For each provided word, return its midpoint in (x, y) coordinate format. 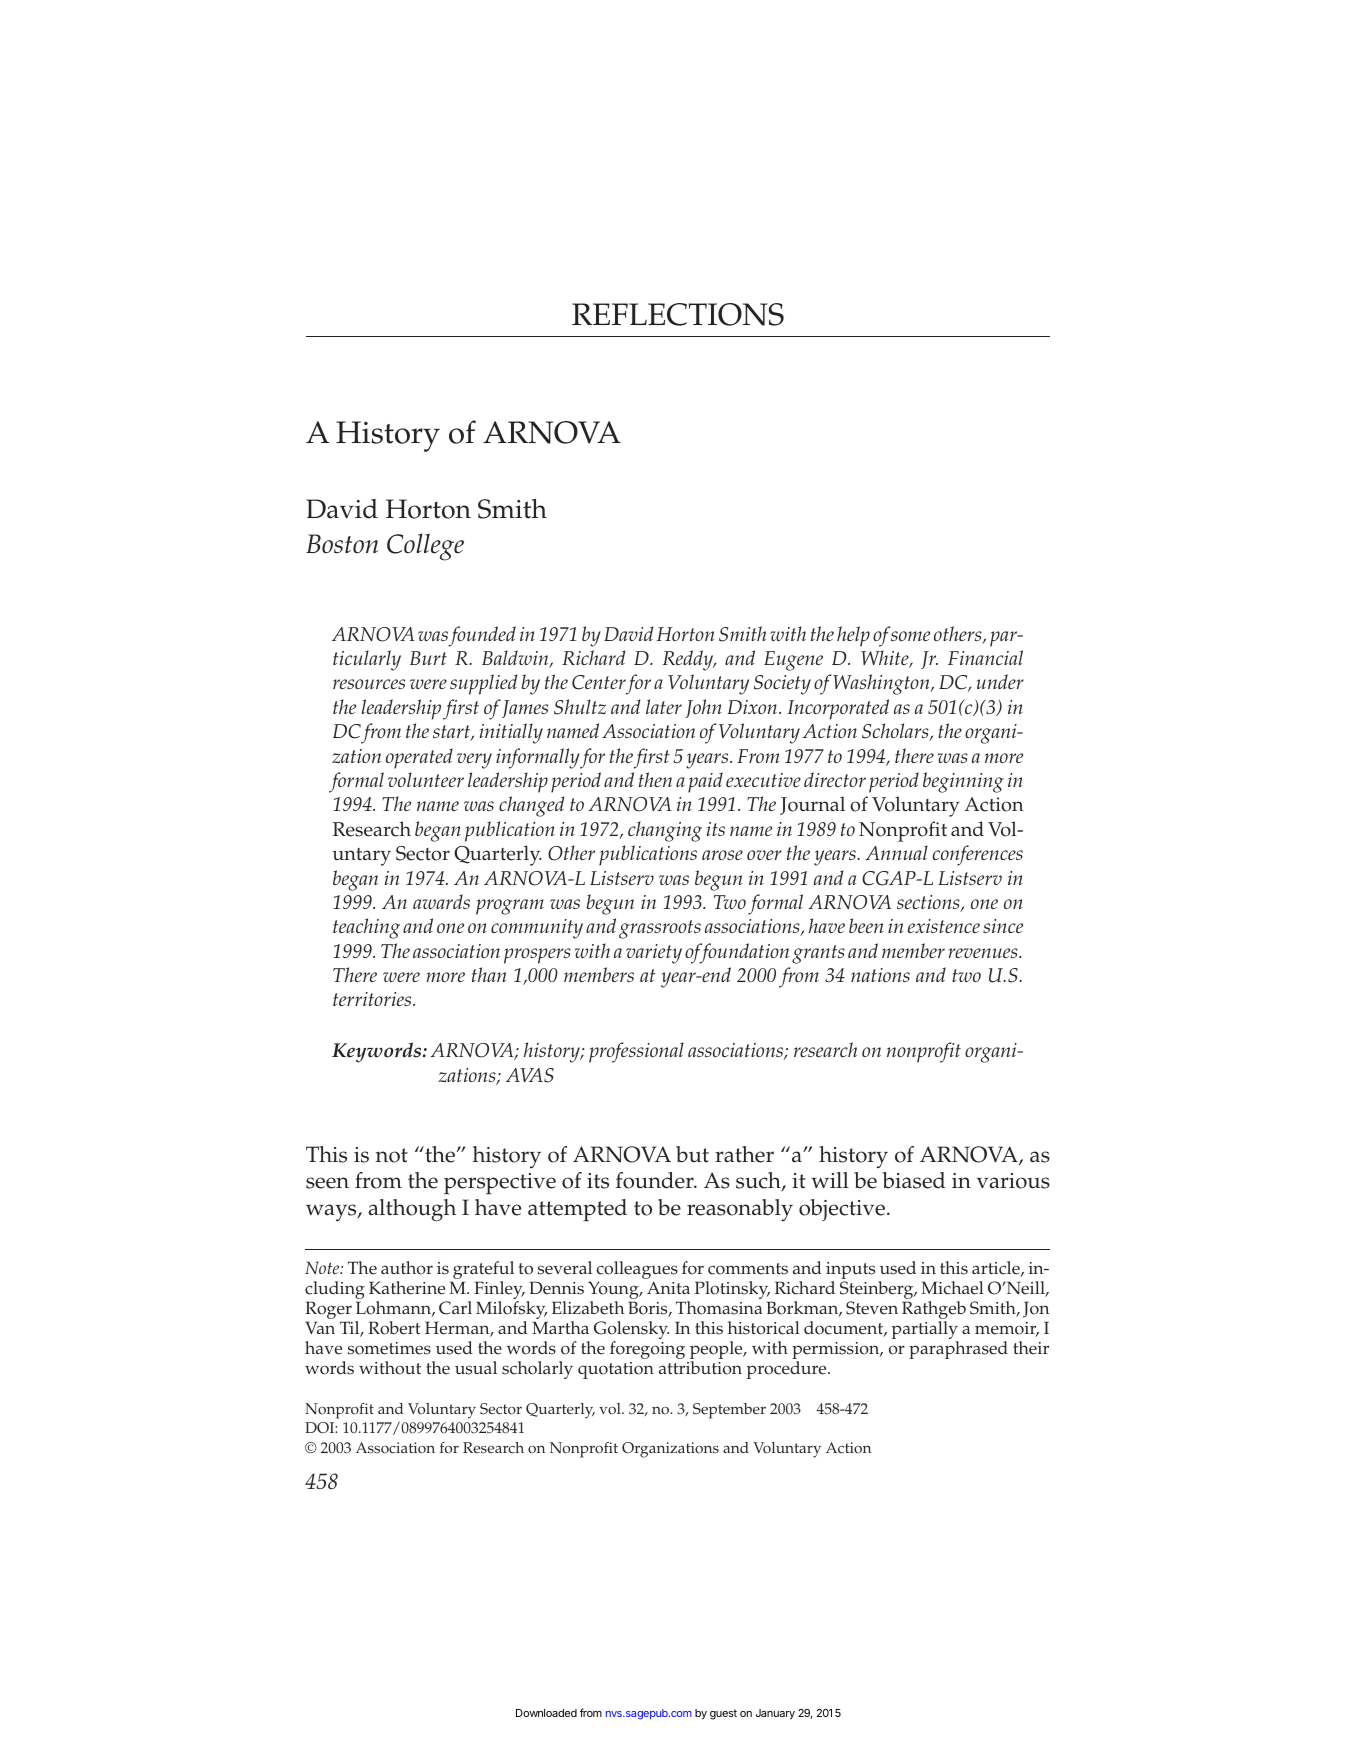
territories (373, 999)
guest (723, 1714)
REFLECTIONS (678, 314)
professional (636, 1052)
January (775, 1714)
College (425, 547)
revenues (984, 953)
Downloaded (546, 1713)
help (853, 636)
